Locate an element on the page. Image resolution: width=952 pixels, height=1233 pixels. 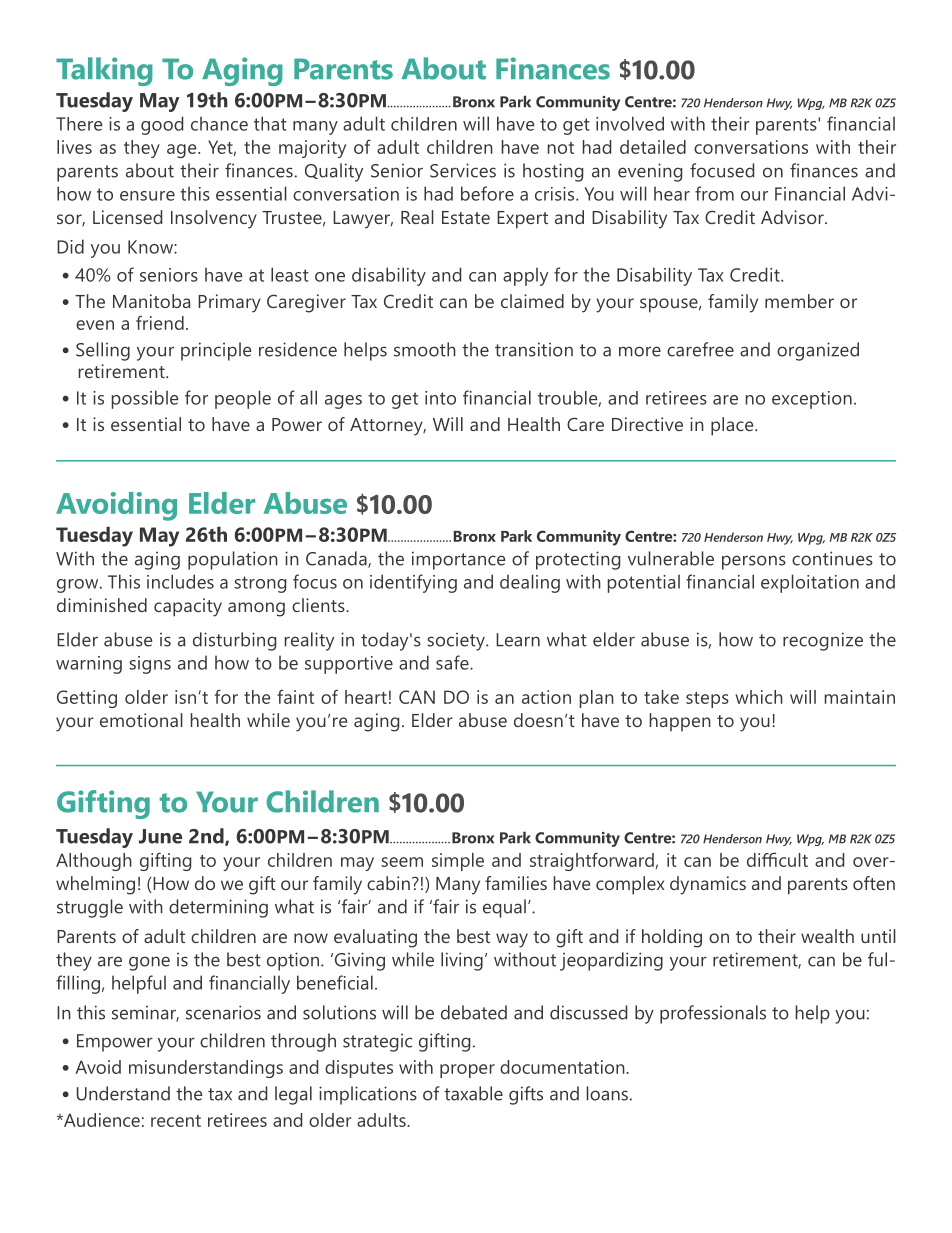
professionals is located at coordinates (713, 1014).
